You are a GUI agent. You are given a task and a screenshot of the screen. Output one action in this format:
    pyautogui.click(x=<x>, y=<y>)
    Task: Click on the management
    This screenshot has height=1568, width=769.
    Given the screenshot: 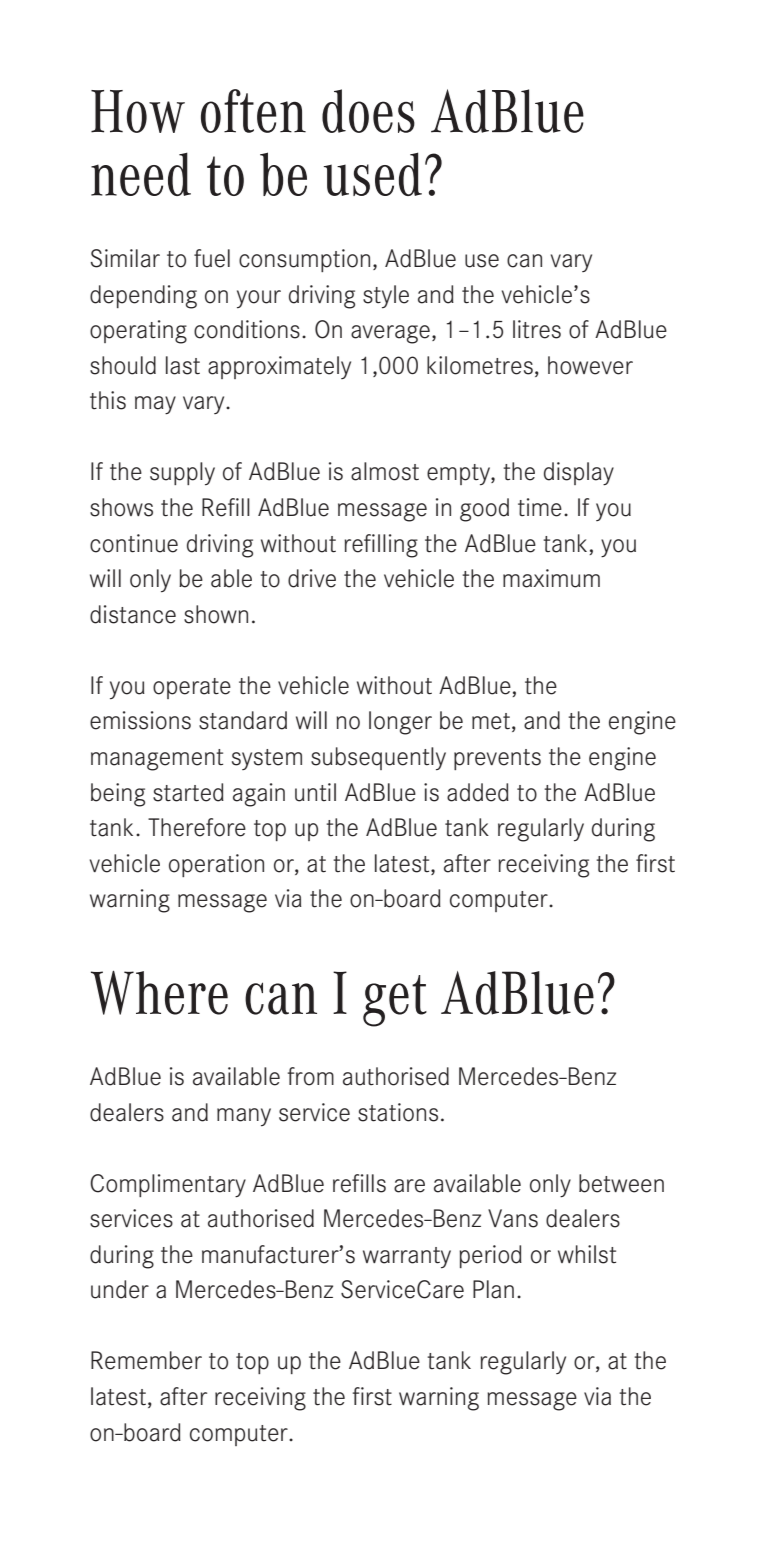 What is the action you would take?
    pyautogui.click(x=157, y=760)
